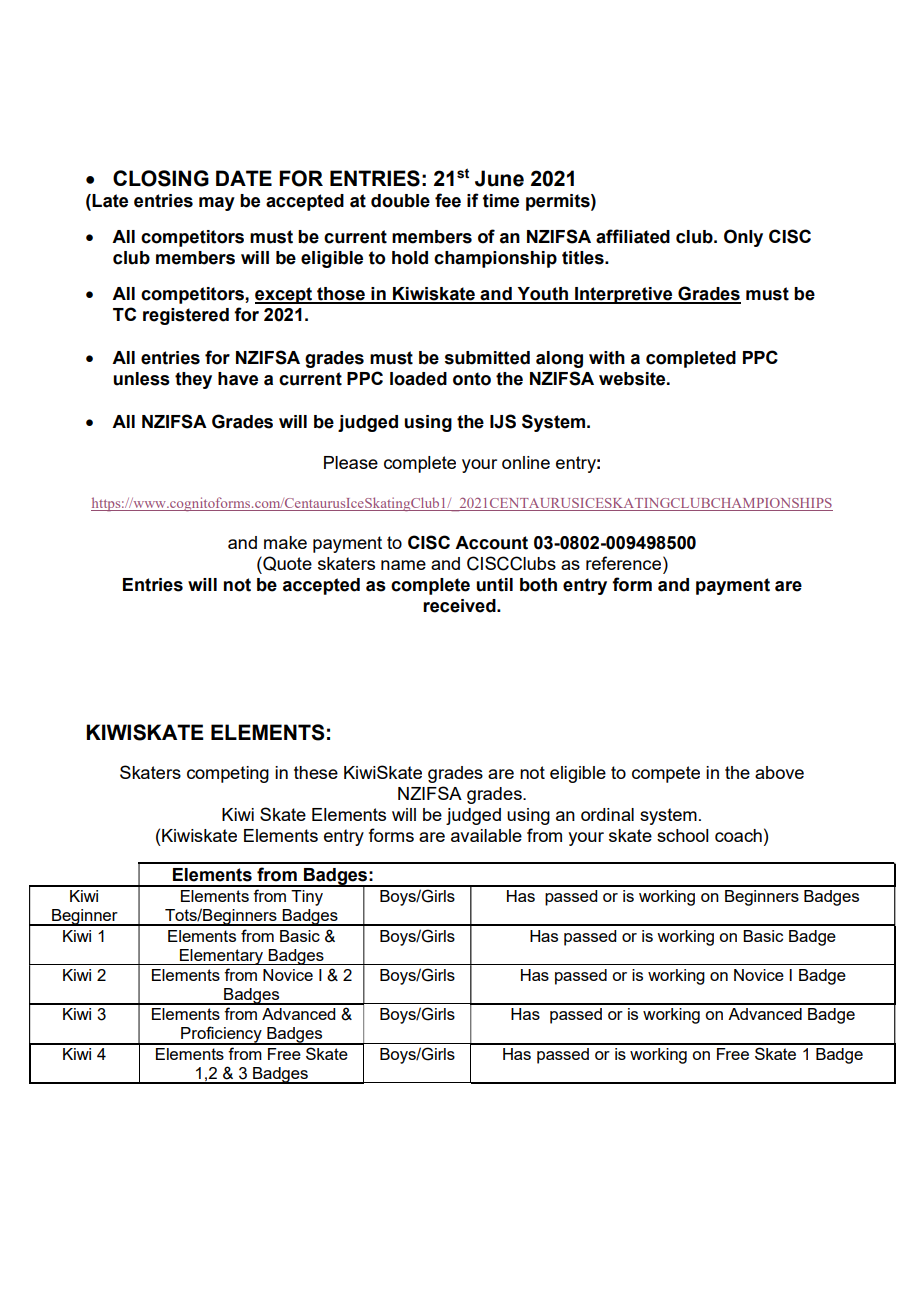 The image size is (924, 1308). Describe the element at coordinates (228, 774) in the screenshot. I see `competing` at that location.
